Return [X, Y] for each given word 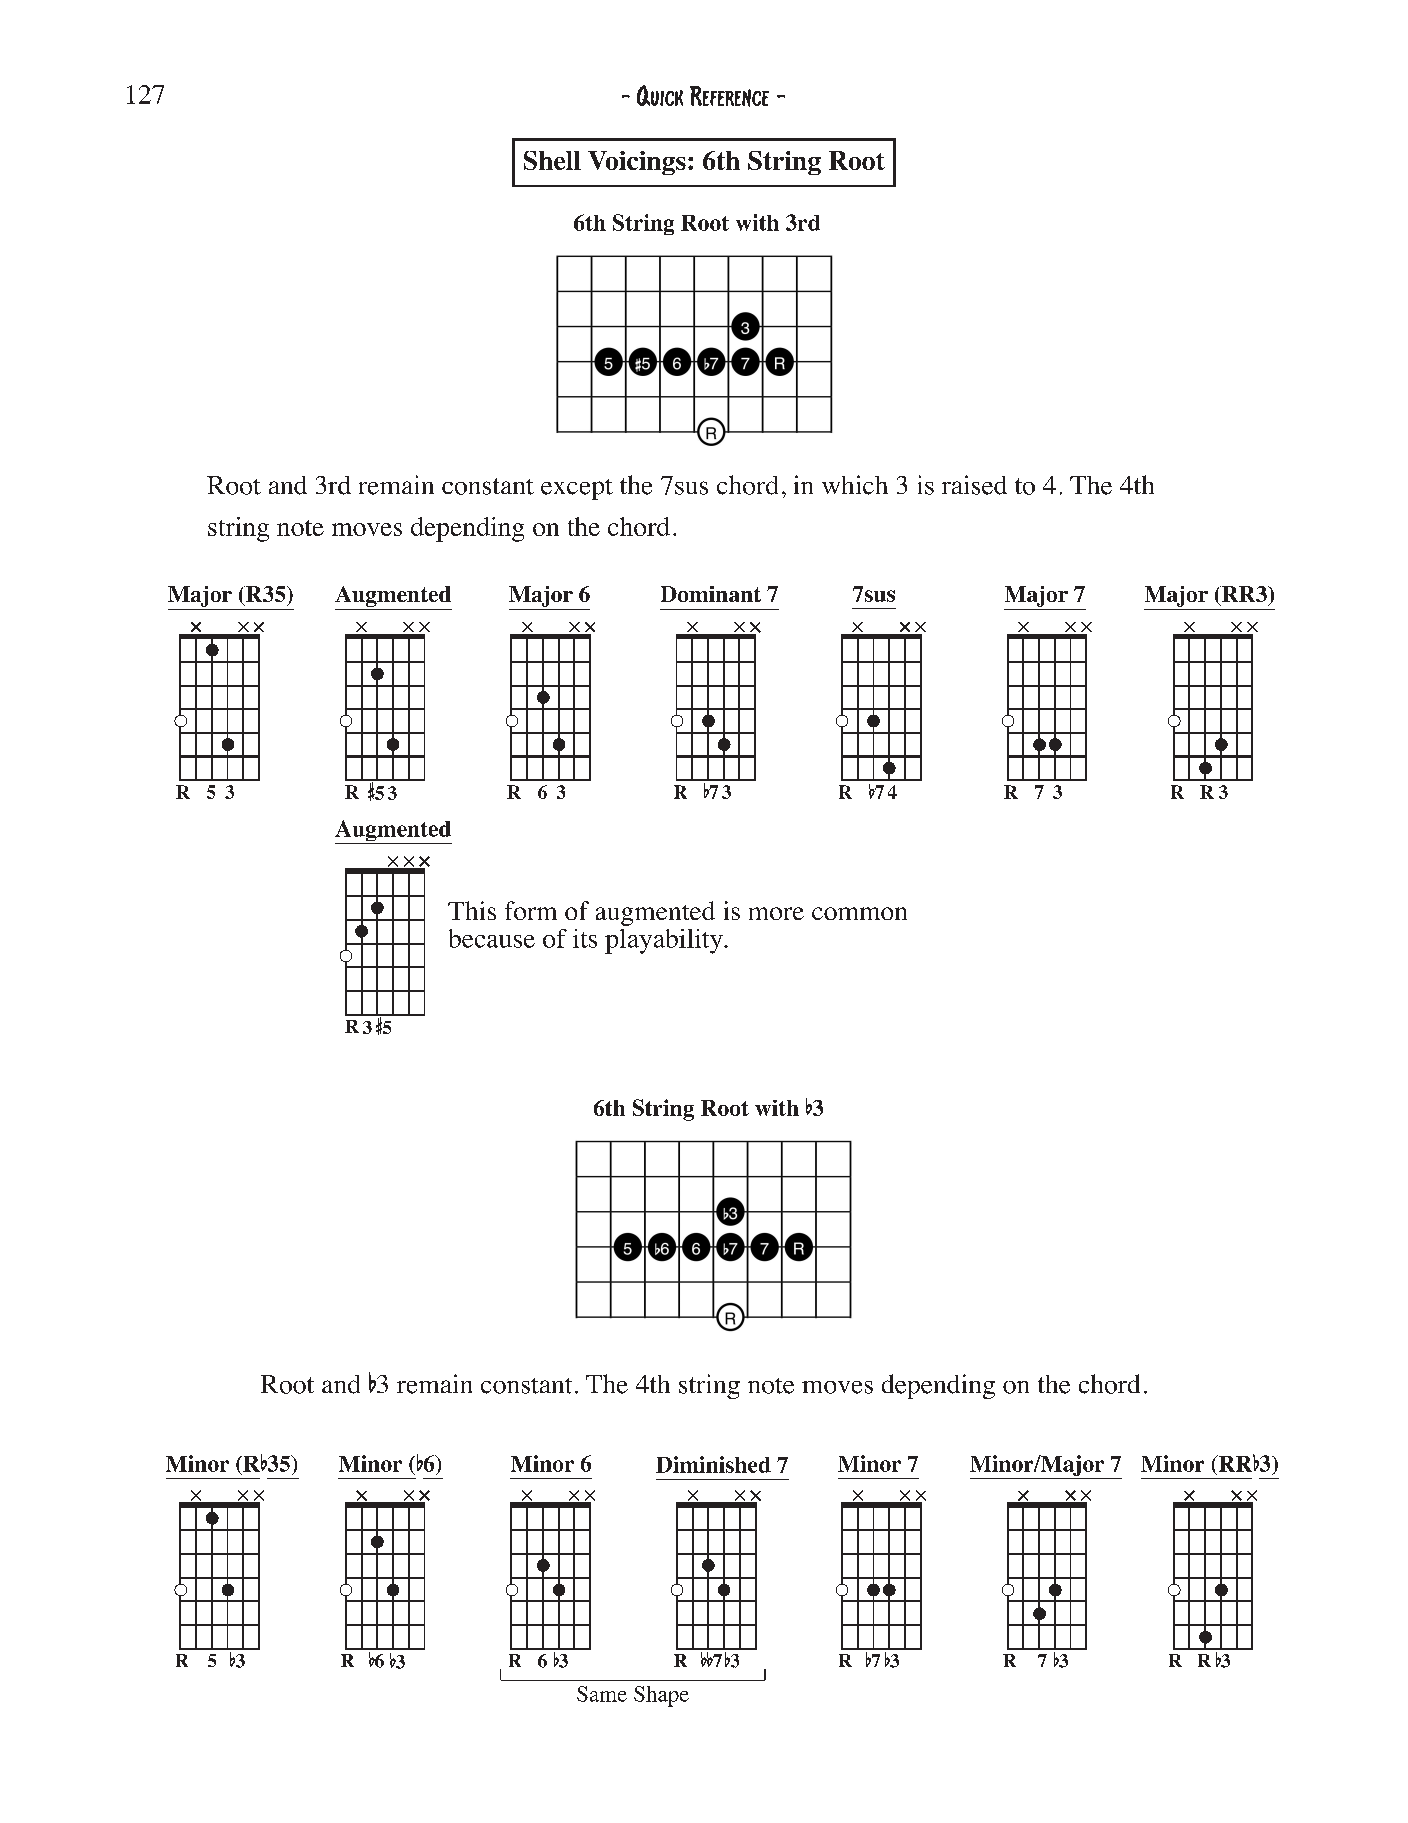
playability [665, 941]
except [577, 489]
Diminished [713, 1464]
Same [602, 1694]
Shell [552, 160]
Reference [729, 96]
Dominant [711, 594]
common [859, 913]
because [492, 938]
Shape [661, 1696]
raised [974, 485]
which [855, 485]
